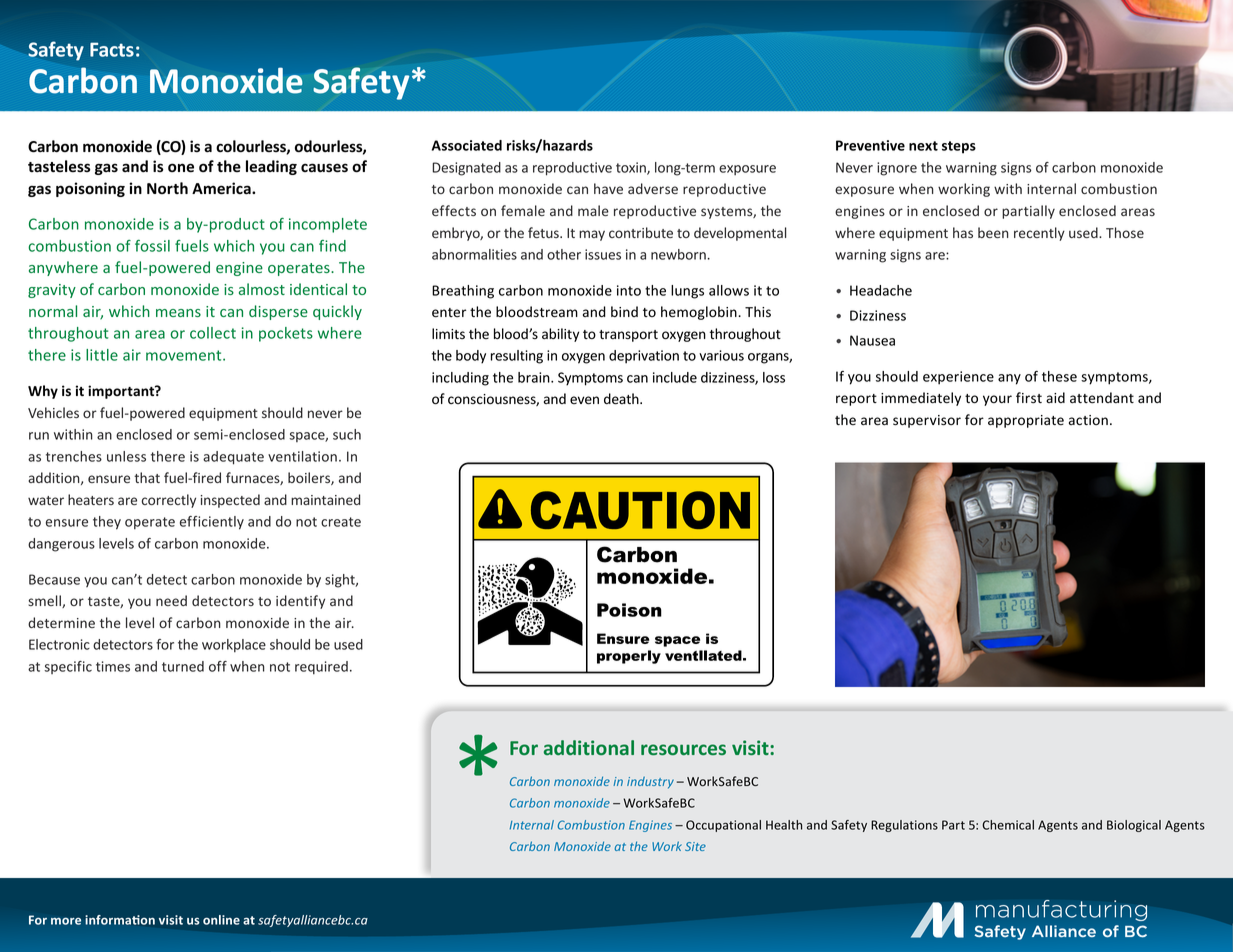 This screenshot has height=952, width=1233. I want to click on information, so click(120, 920).
